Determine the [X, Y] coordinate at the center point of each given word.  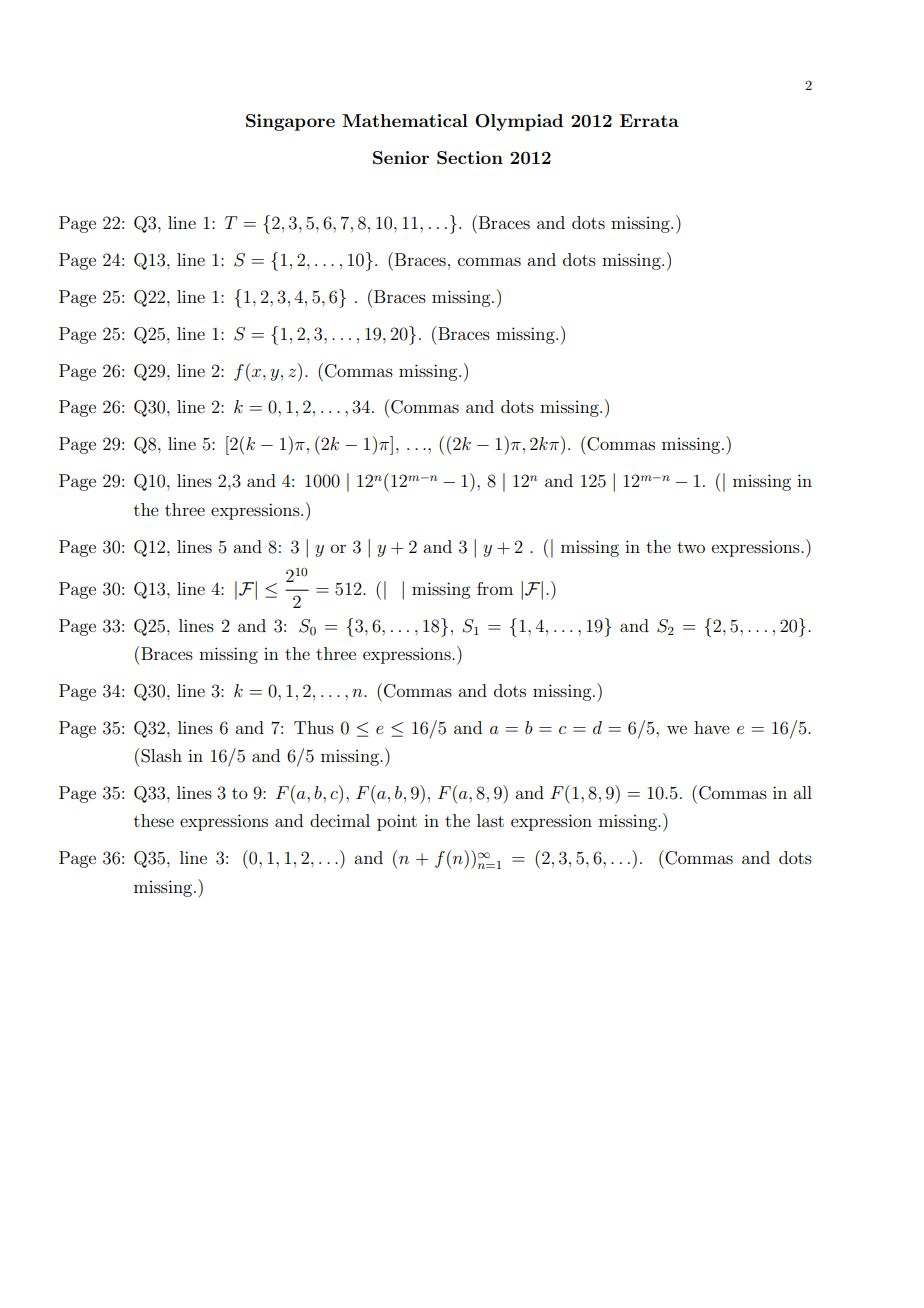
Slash [161, 756]
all [802, 792]
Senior [401, 158]
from [495, 588]
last [490, 820]
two [691, 547]
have [712, 727]
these [154, 820]
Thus [314, 727]
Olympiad [519, 122]
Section [470, 158]
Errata [649, 120]
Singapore [290, 122]
